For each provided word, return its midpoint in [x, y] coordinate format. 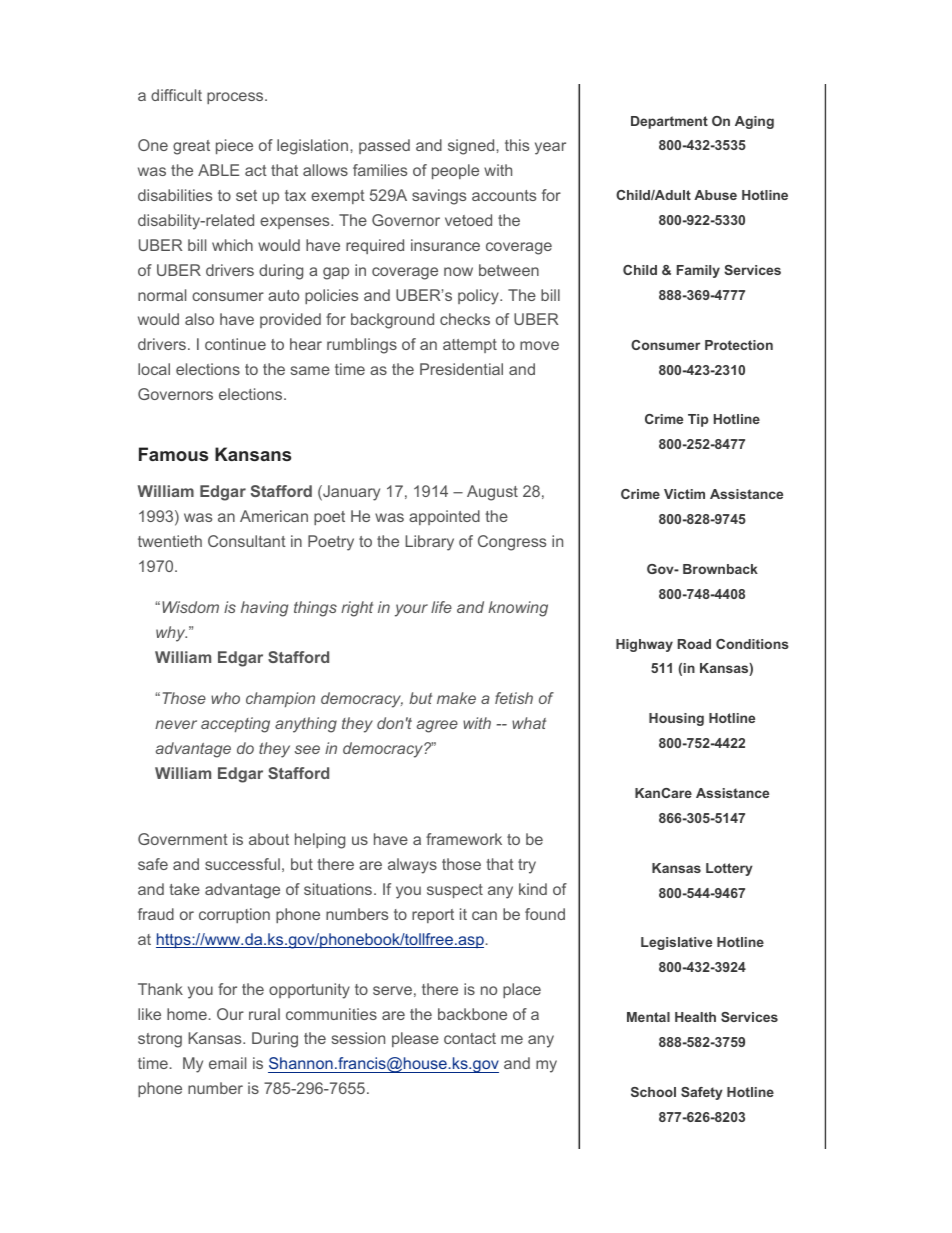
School [653, 1092]
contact [470, 1038]
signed [472, 147]
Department [669, 122]
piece [234, 146]
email [227, 1063]
